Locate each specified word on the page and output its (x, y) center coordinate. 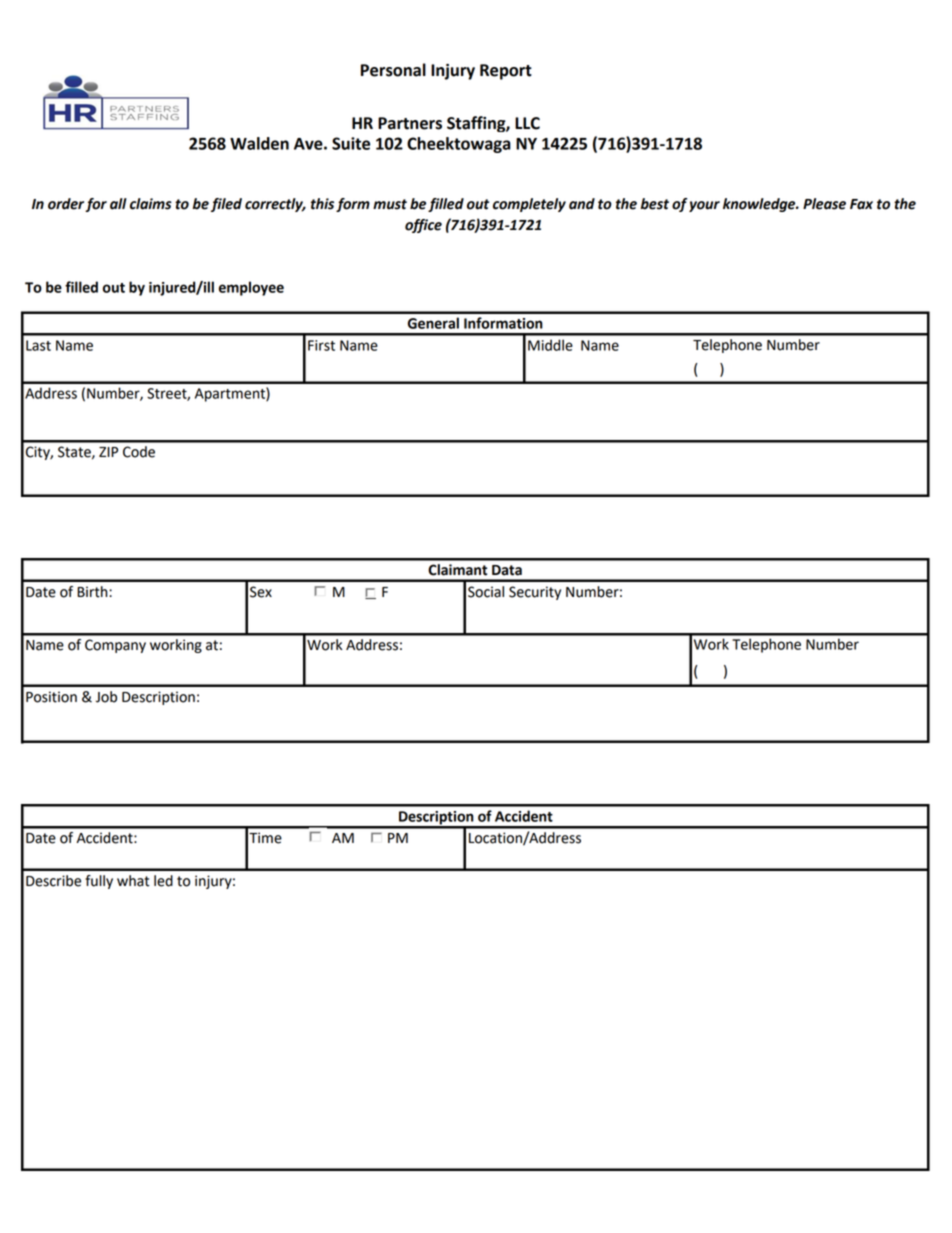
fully (99, 882)
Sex (261, 592)
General (433, 323)
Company (115, 646)
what (133, 881)
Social (486, 592)
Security (535, 593)
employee (251, 288)
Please (824, 204)
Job (106, 697)
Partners (410, 123)
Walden (259, 143)
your (704, 206)
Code (139, 452)
